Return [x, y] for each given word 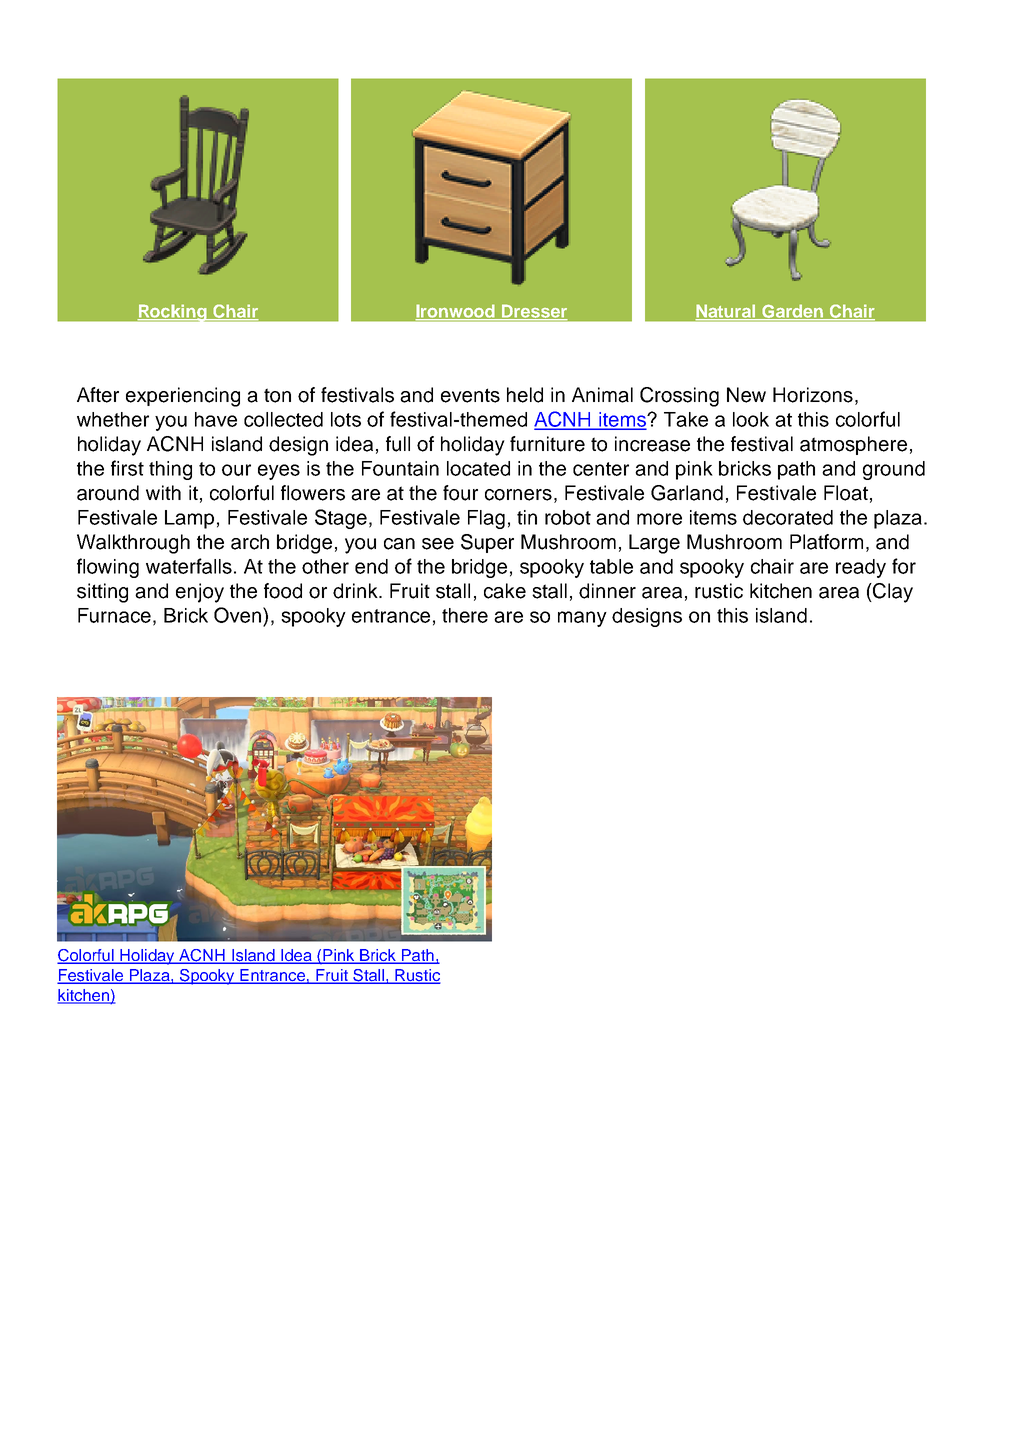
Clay [892, 593]
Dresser [534, 312]
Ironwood [456, 312]
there [465, 615]
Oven [239, 616]
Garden [793, 312]
